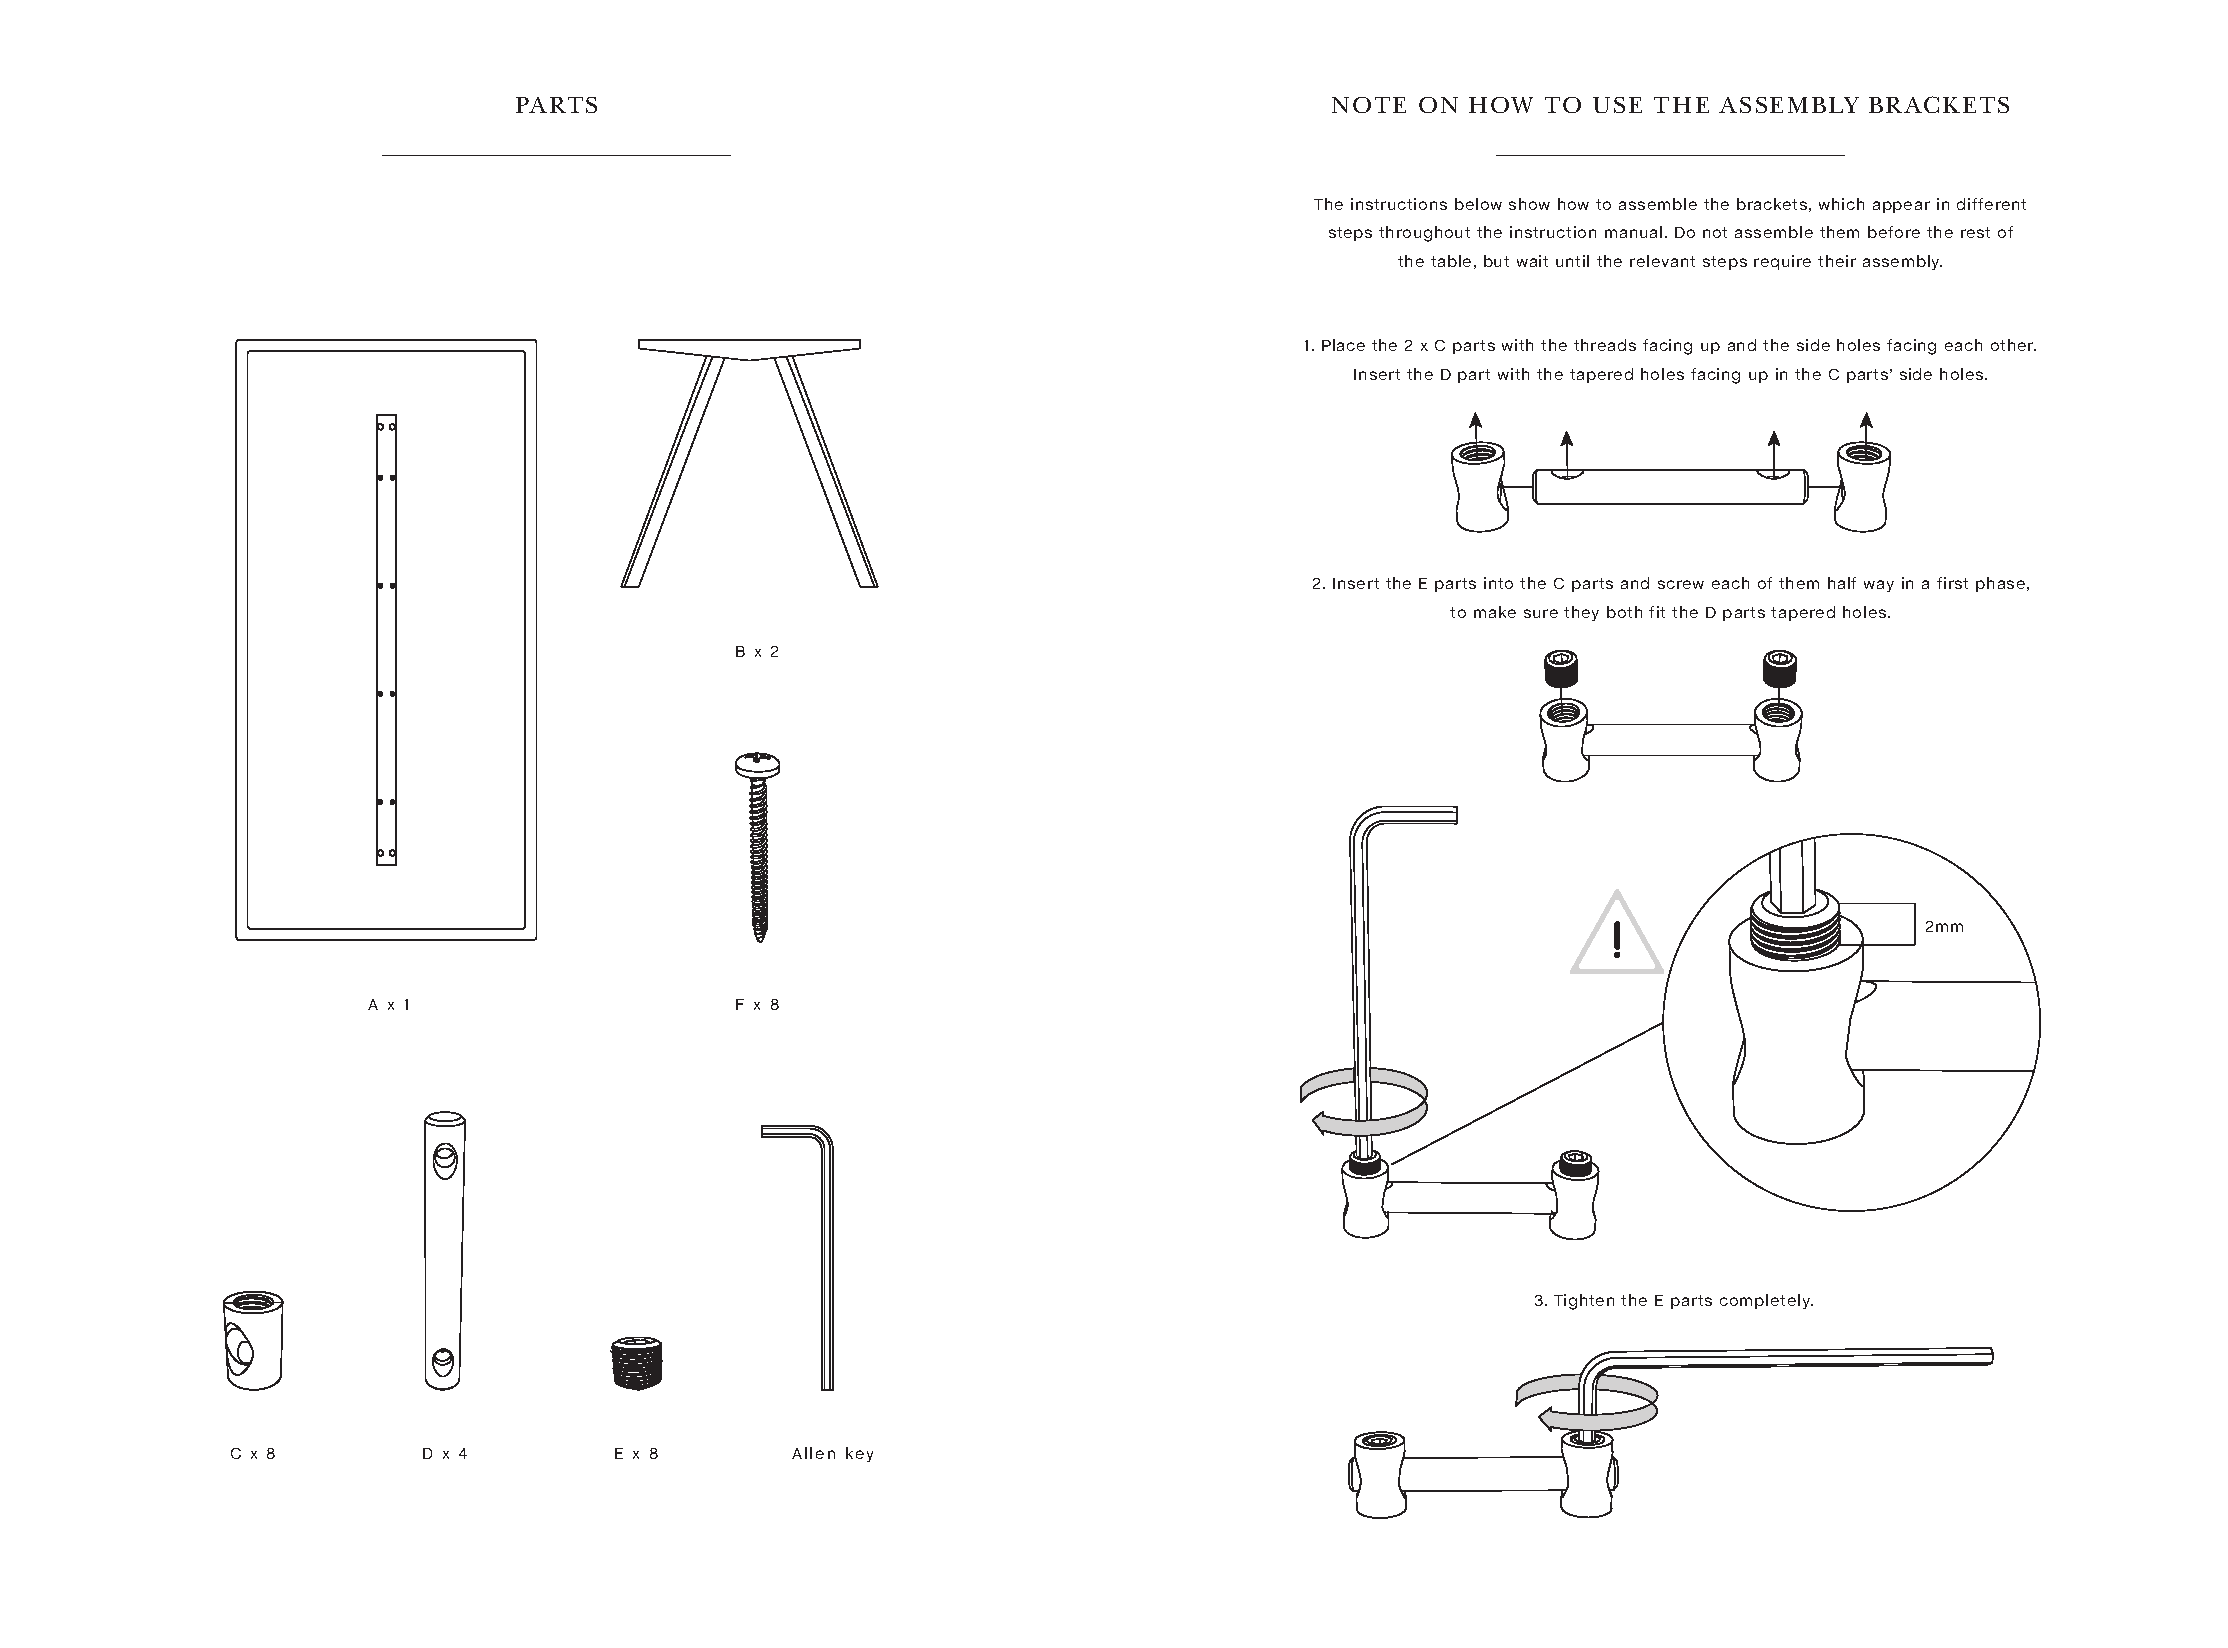 The height and width of the document is (1648, 2228). Describe the element at coordinates (1901, 207) in the document. I see `appear` at that location.
